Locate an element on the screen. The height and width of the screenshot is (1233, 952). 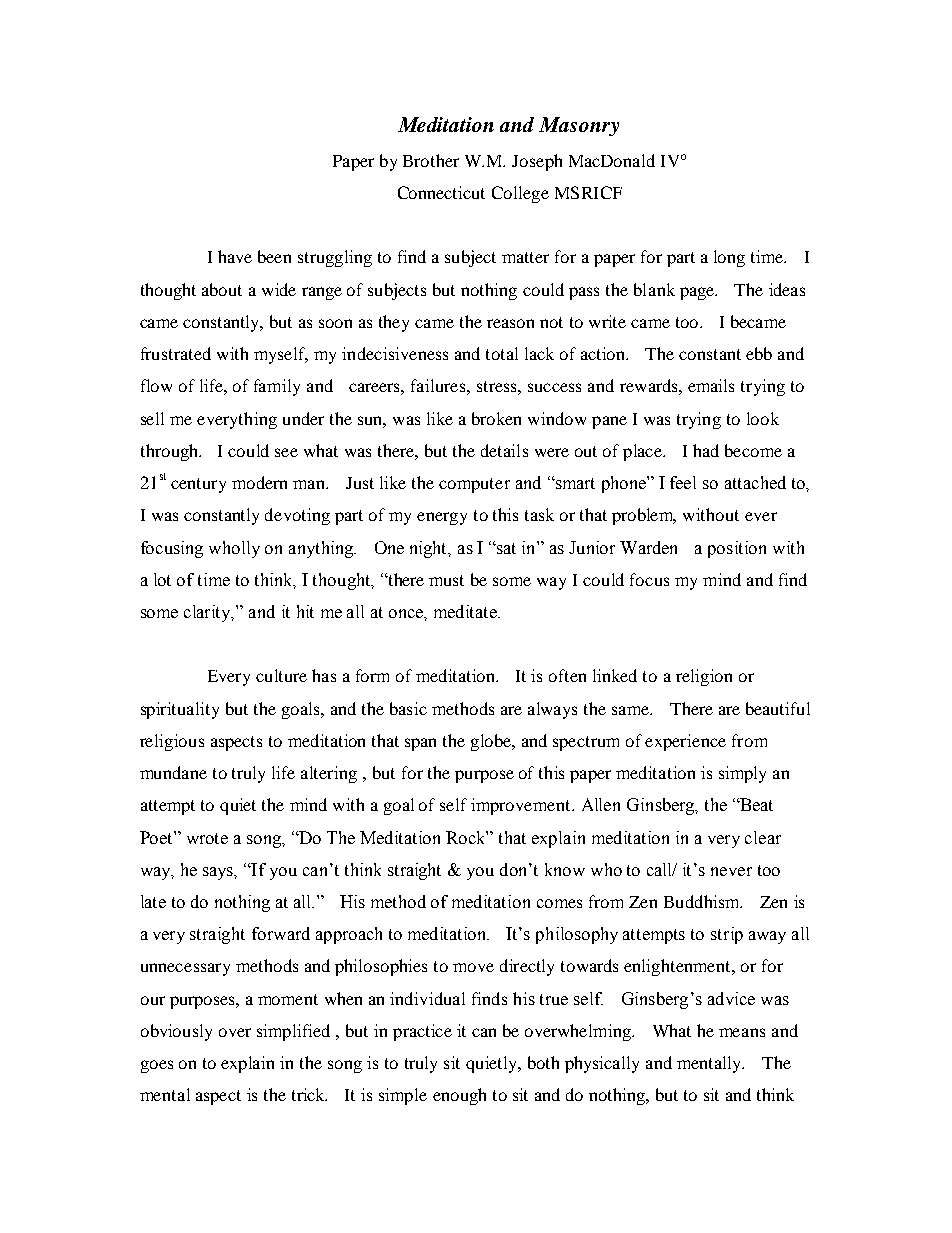
had is located at coordinates (706, 450).
